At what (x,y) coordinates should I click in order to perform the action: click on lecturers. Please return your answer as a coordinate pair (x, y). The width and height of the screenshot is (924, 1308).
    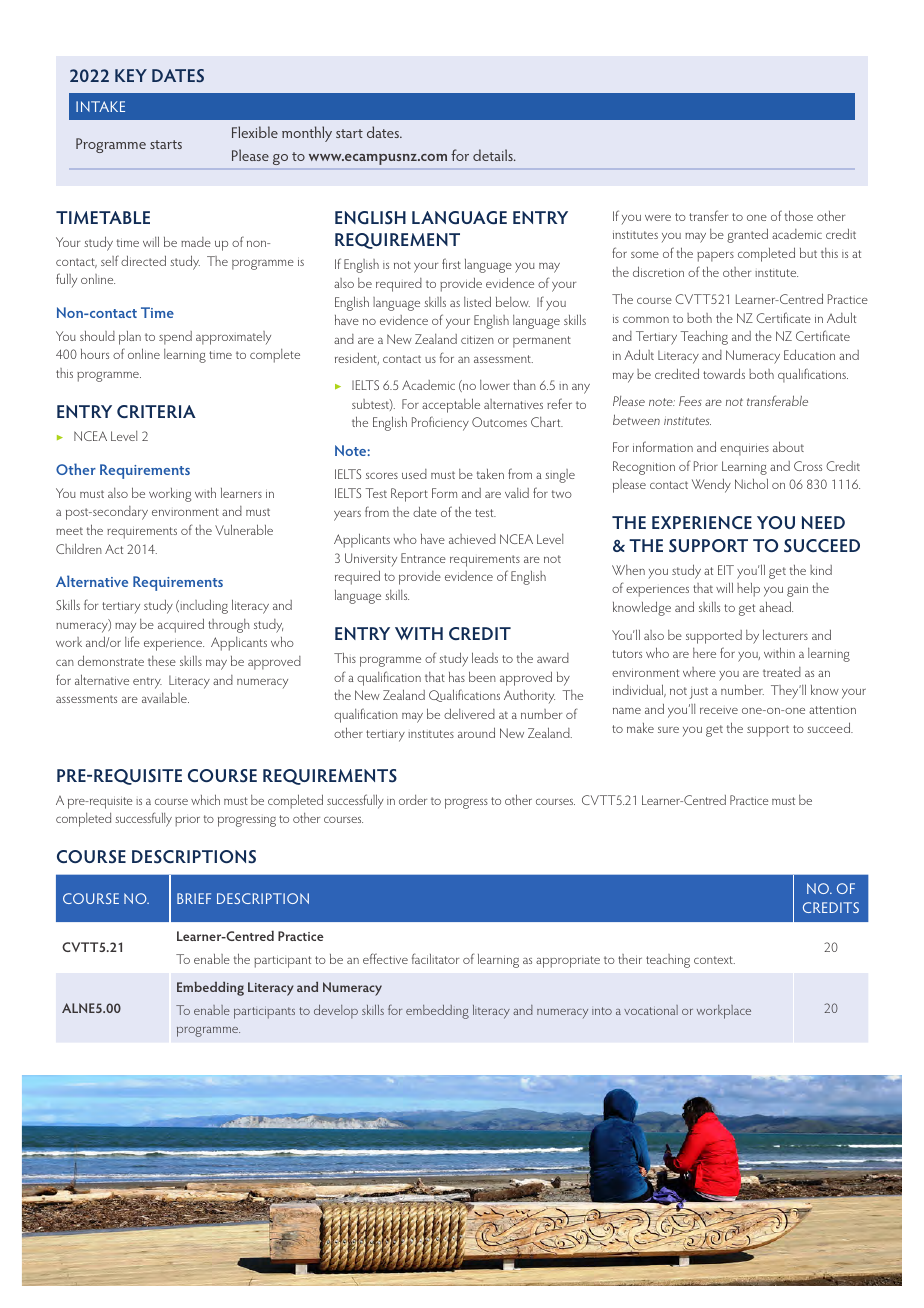
    Looking at the image, I should click on (785, 634).
